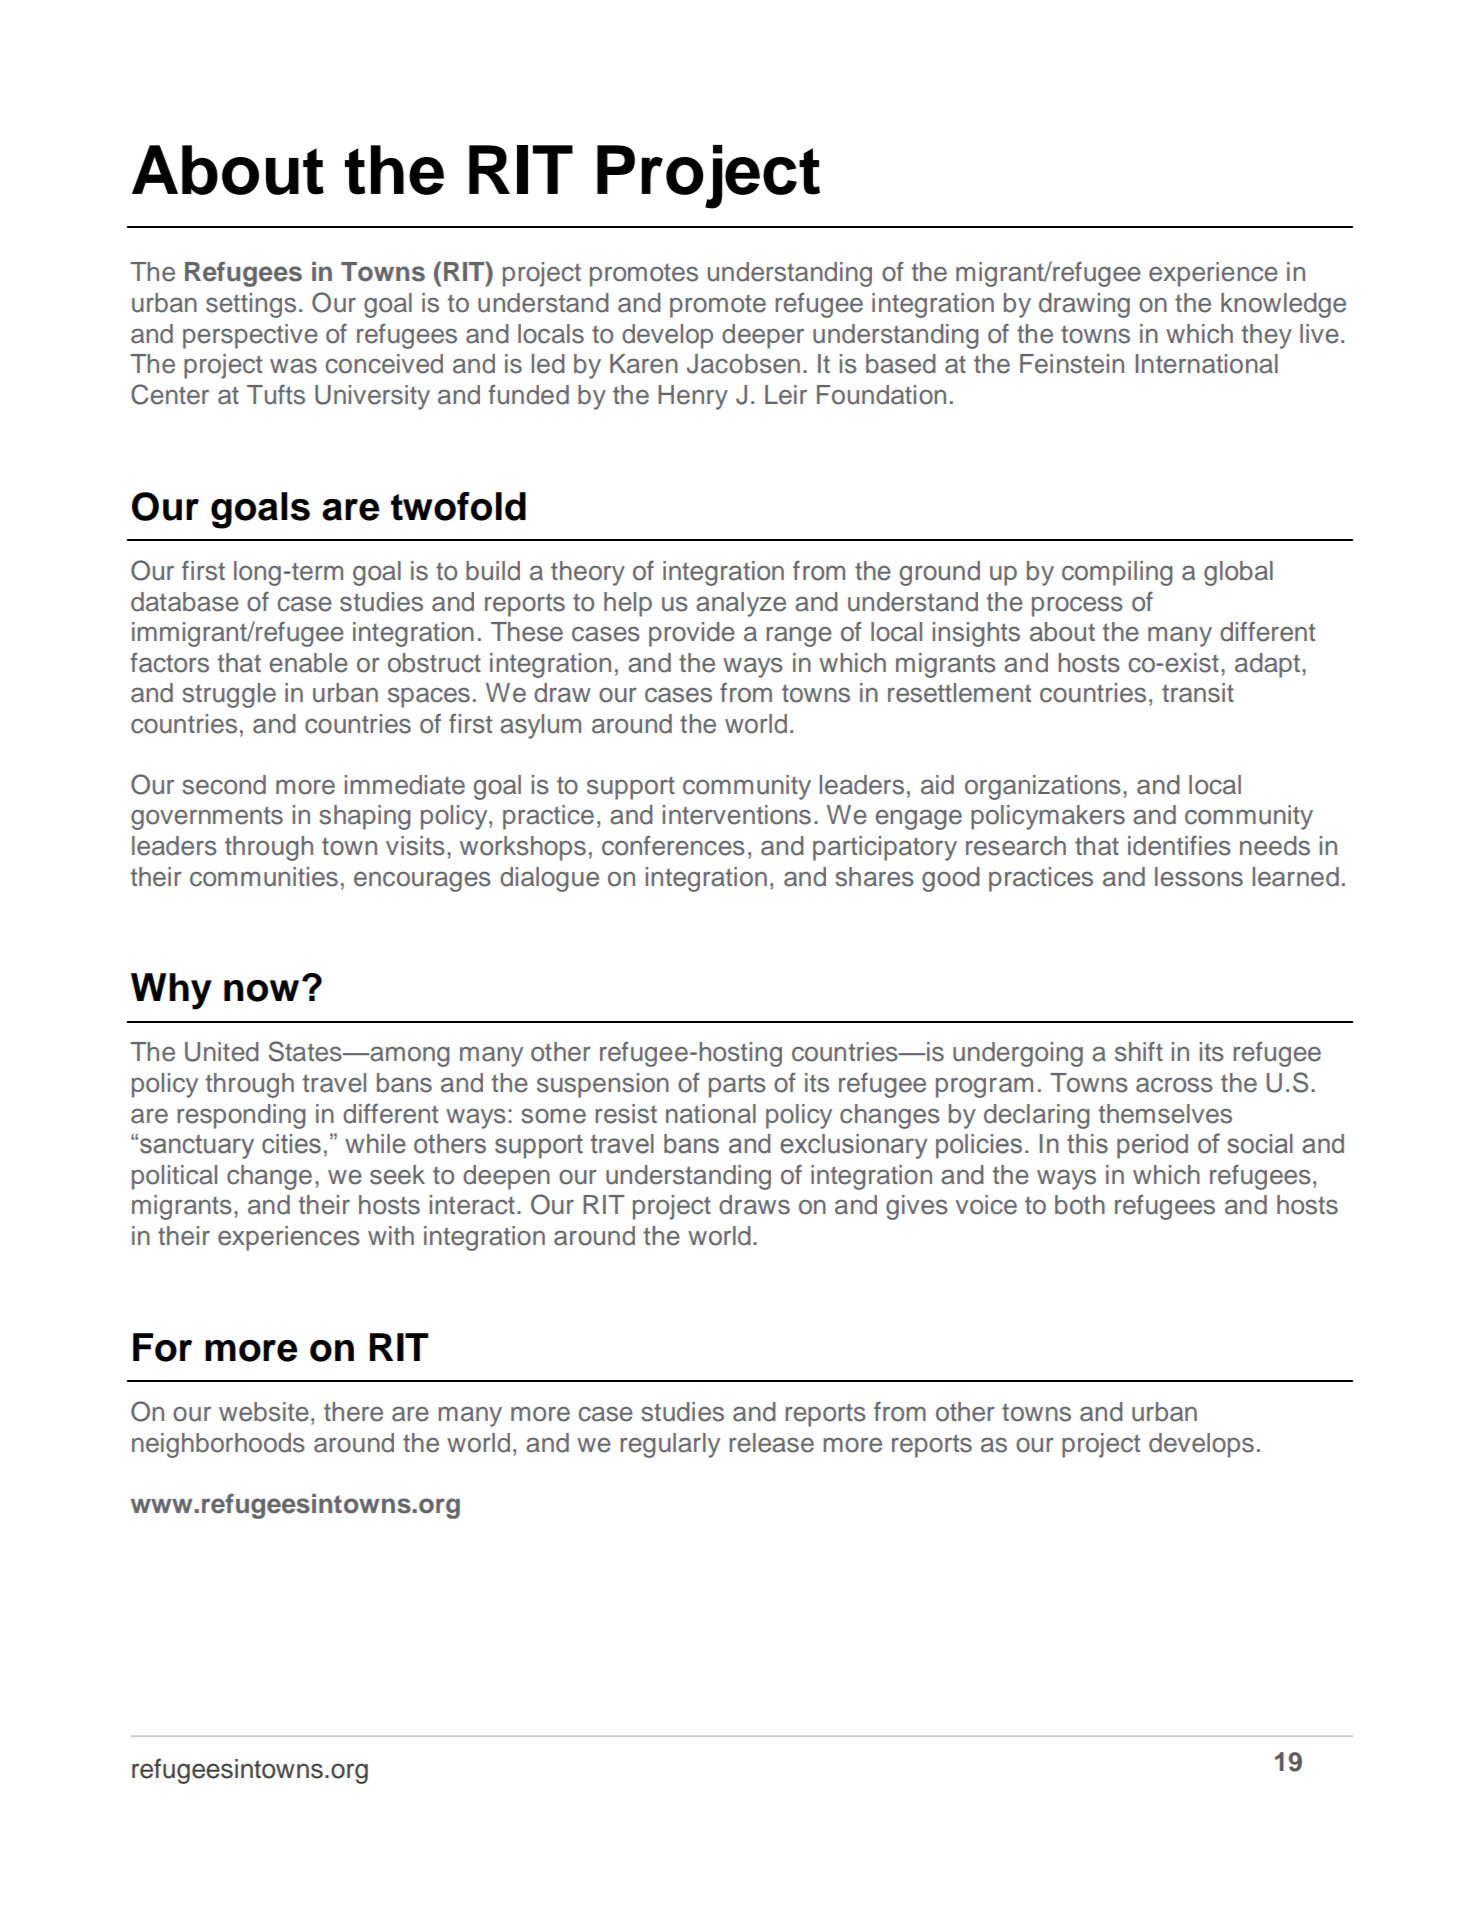 This image has width=1479, height=1913. What do you see at coordinates (853, 1146) in the image?
I see `exclusionary` at bounding box center [853, 1146].
